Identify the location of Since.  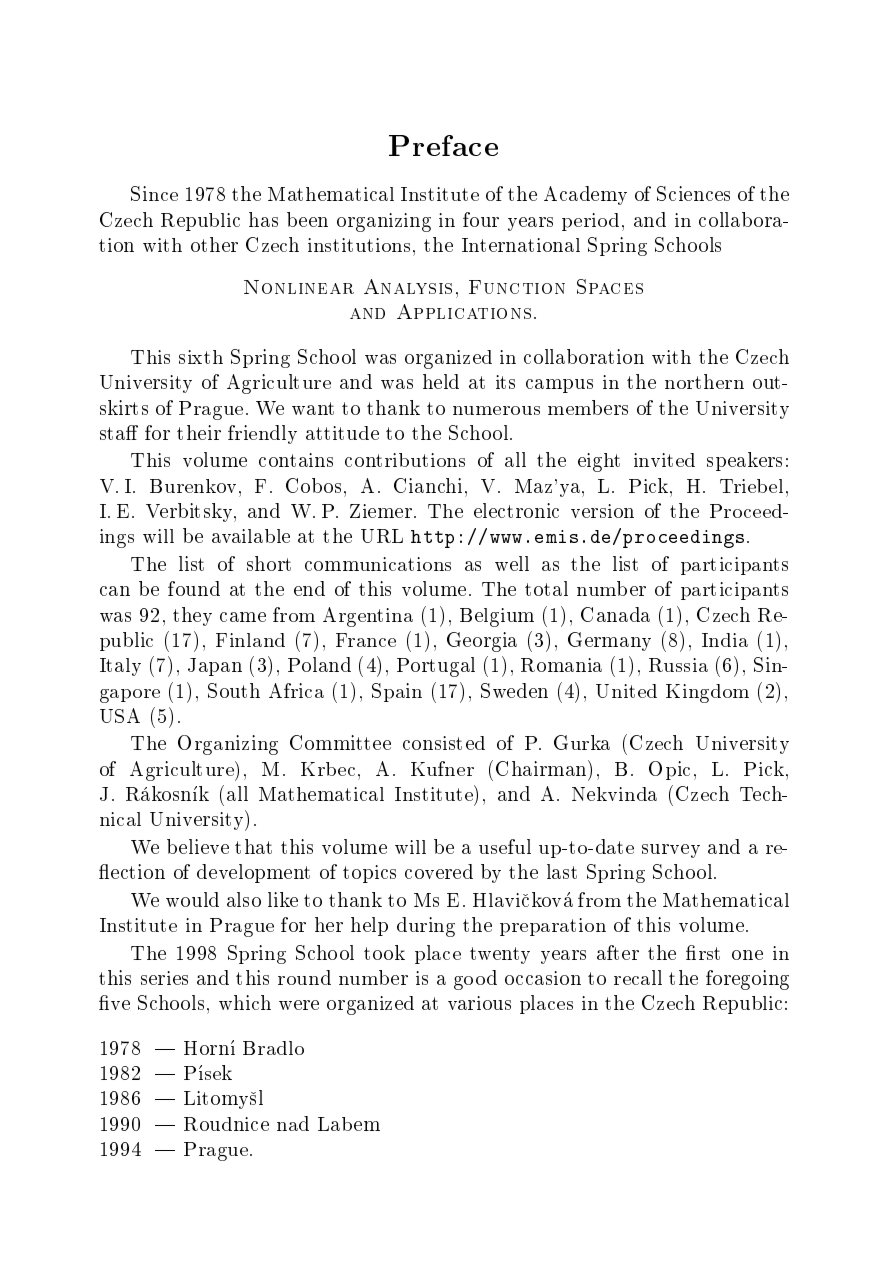
(154, 193).
